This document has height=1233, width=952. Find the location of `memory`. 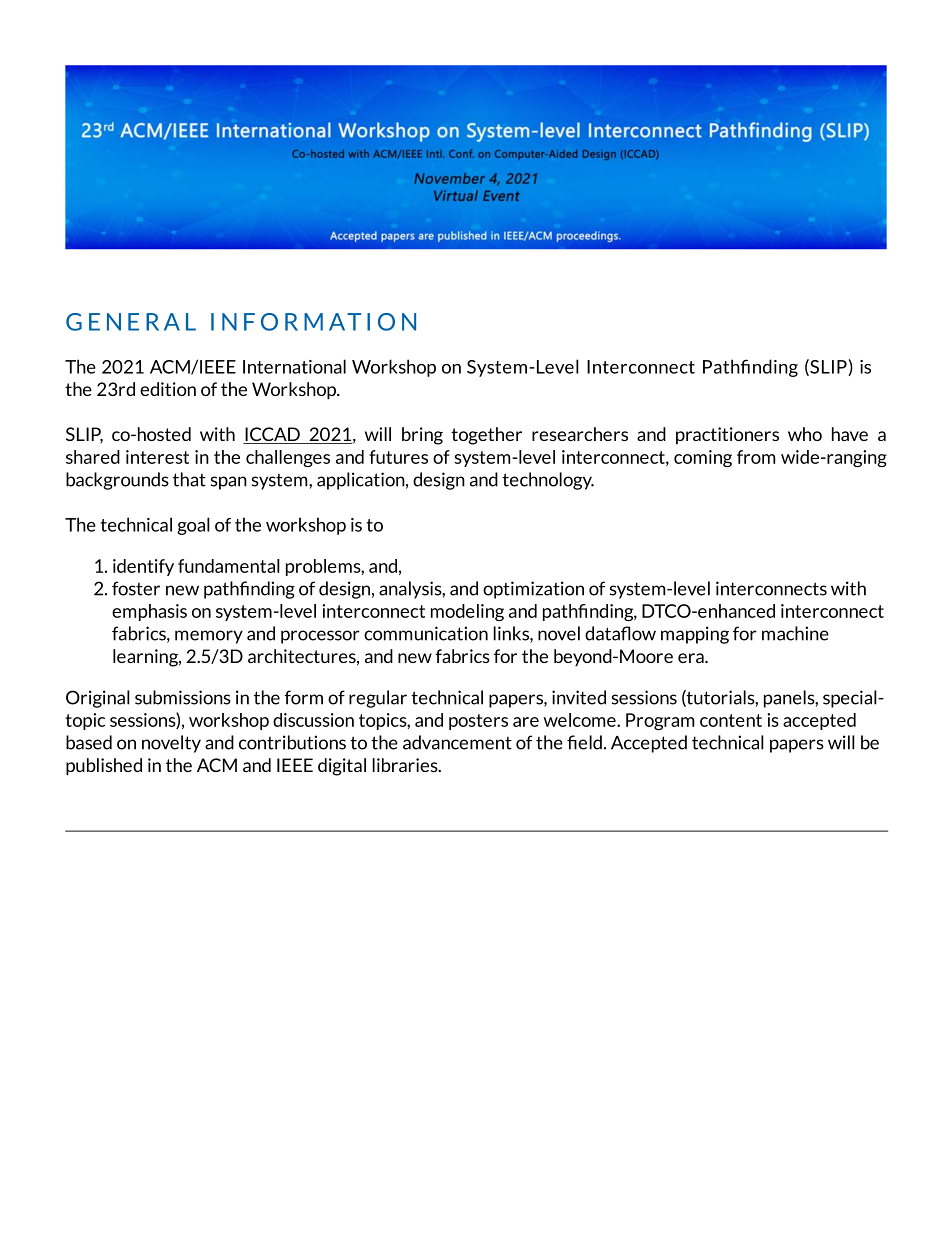

memory is located at coordinates (209, 637).
